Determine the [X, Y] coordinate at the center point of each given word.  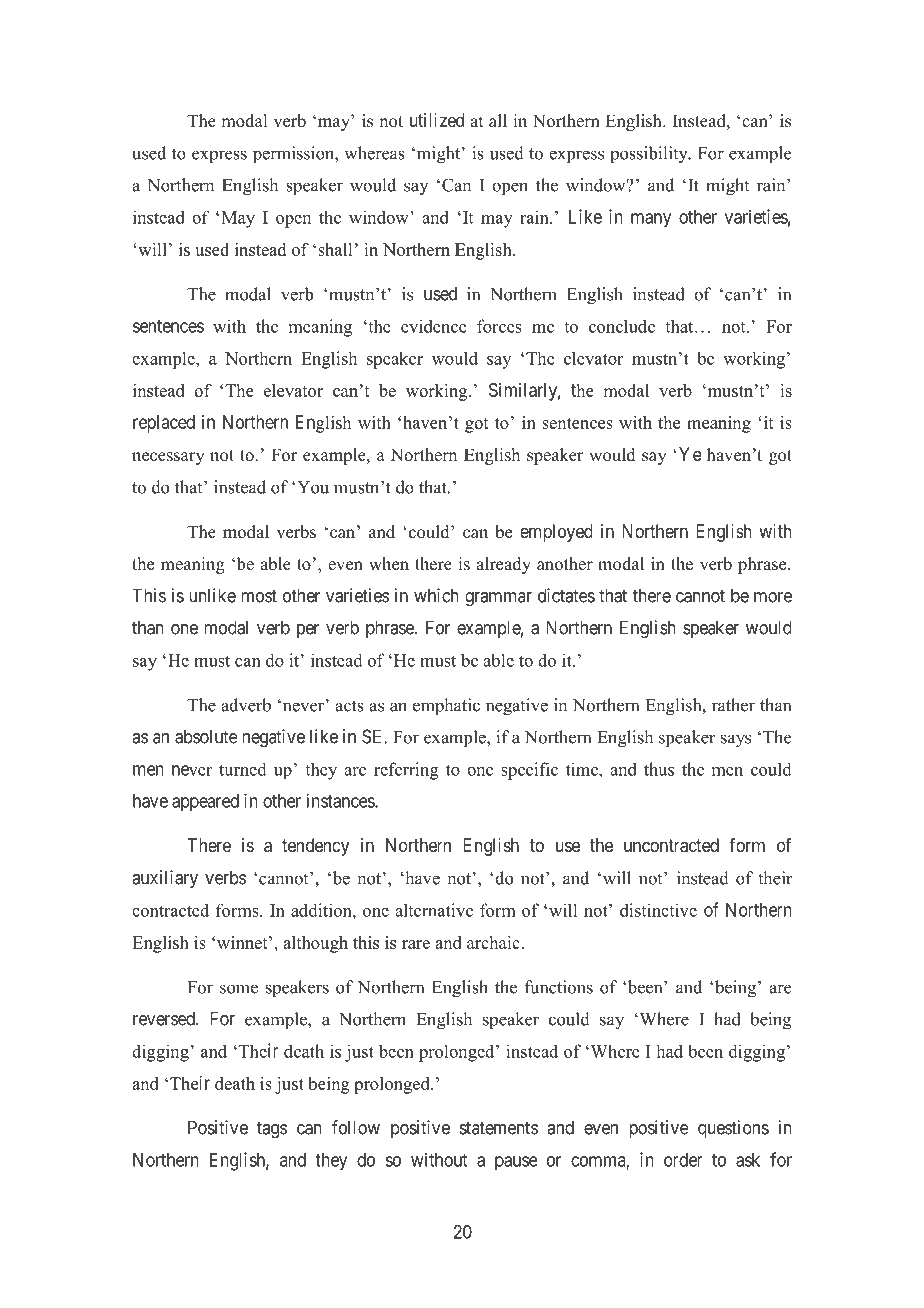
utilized [437, 120]
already [503, 565]
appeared [205, 803]
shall [335, 249]
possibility [650, 155]
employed [556, 533]
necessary [168, 458]
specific [529, 771]
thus [659, 769]
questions [733, 1129]
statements [499, 1128]
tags [272, 1130]
